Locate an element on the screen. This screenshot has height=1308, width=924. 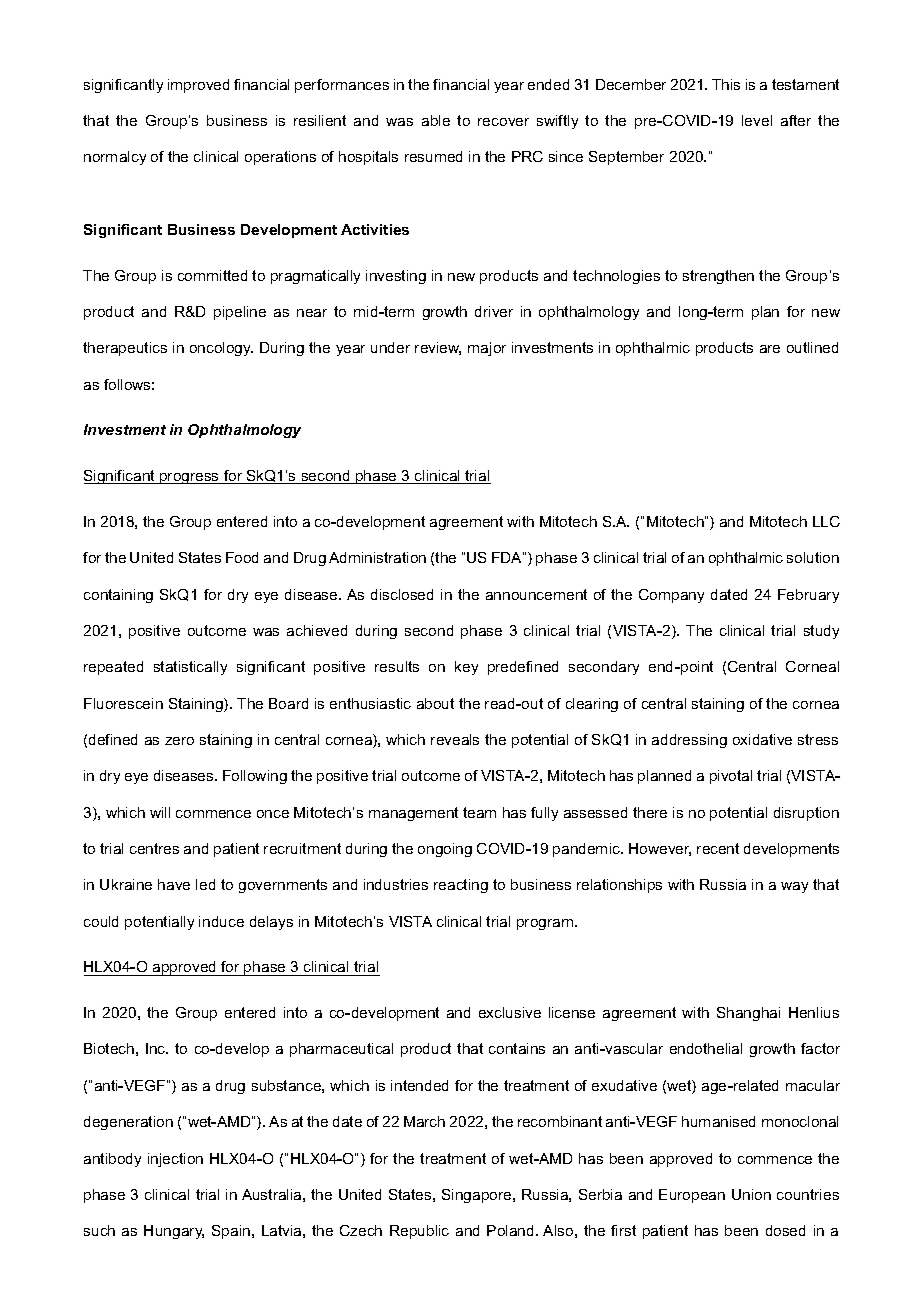
statistically is located at coordinates (190, 668).
